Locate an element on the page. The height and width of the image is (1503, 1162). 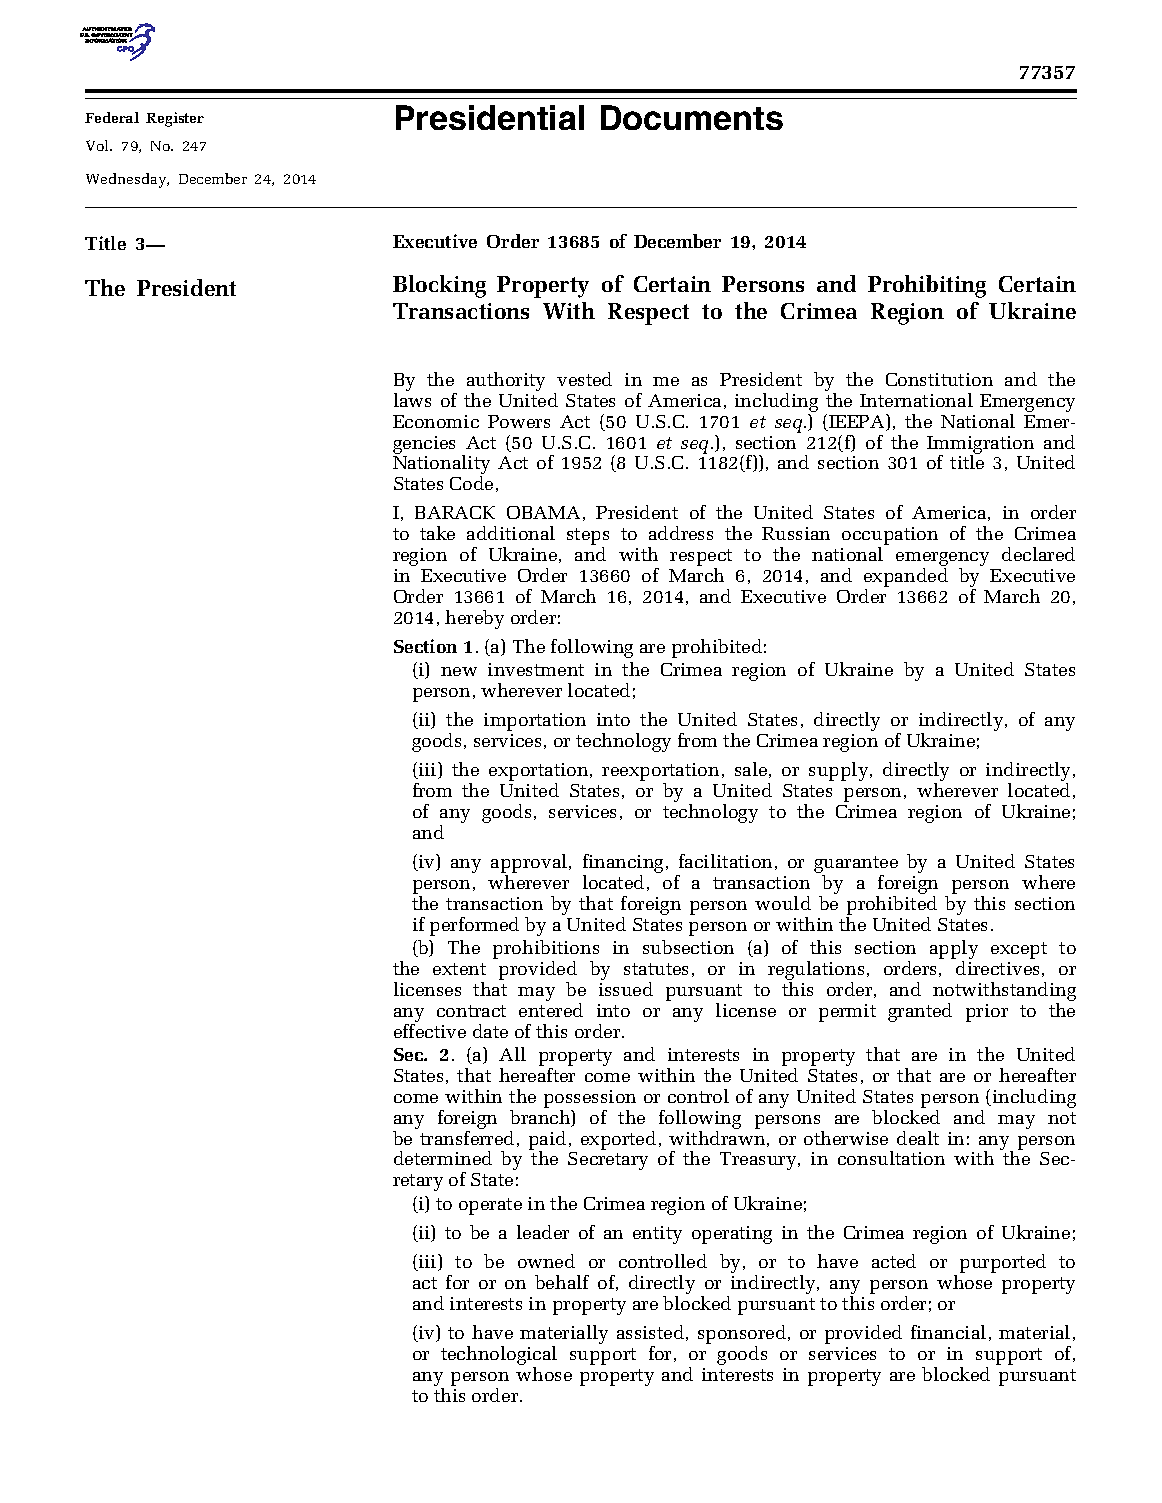
entered is located at coordinates (551, 1010).
